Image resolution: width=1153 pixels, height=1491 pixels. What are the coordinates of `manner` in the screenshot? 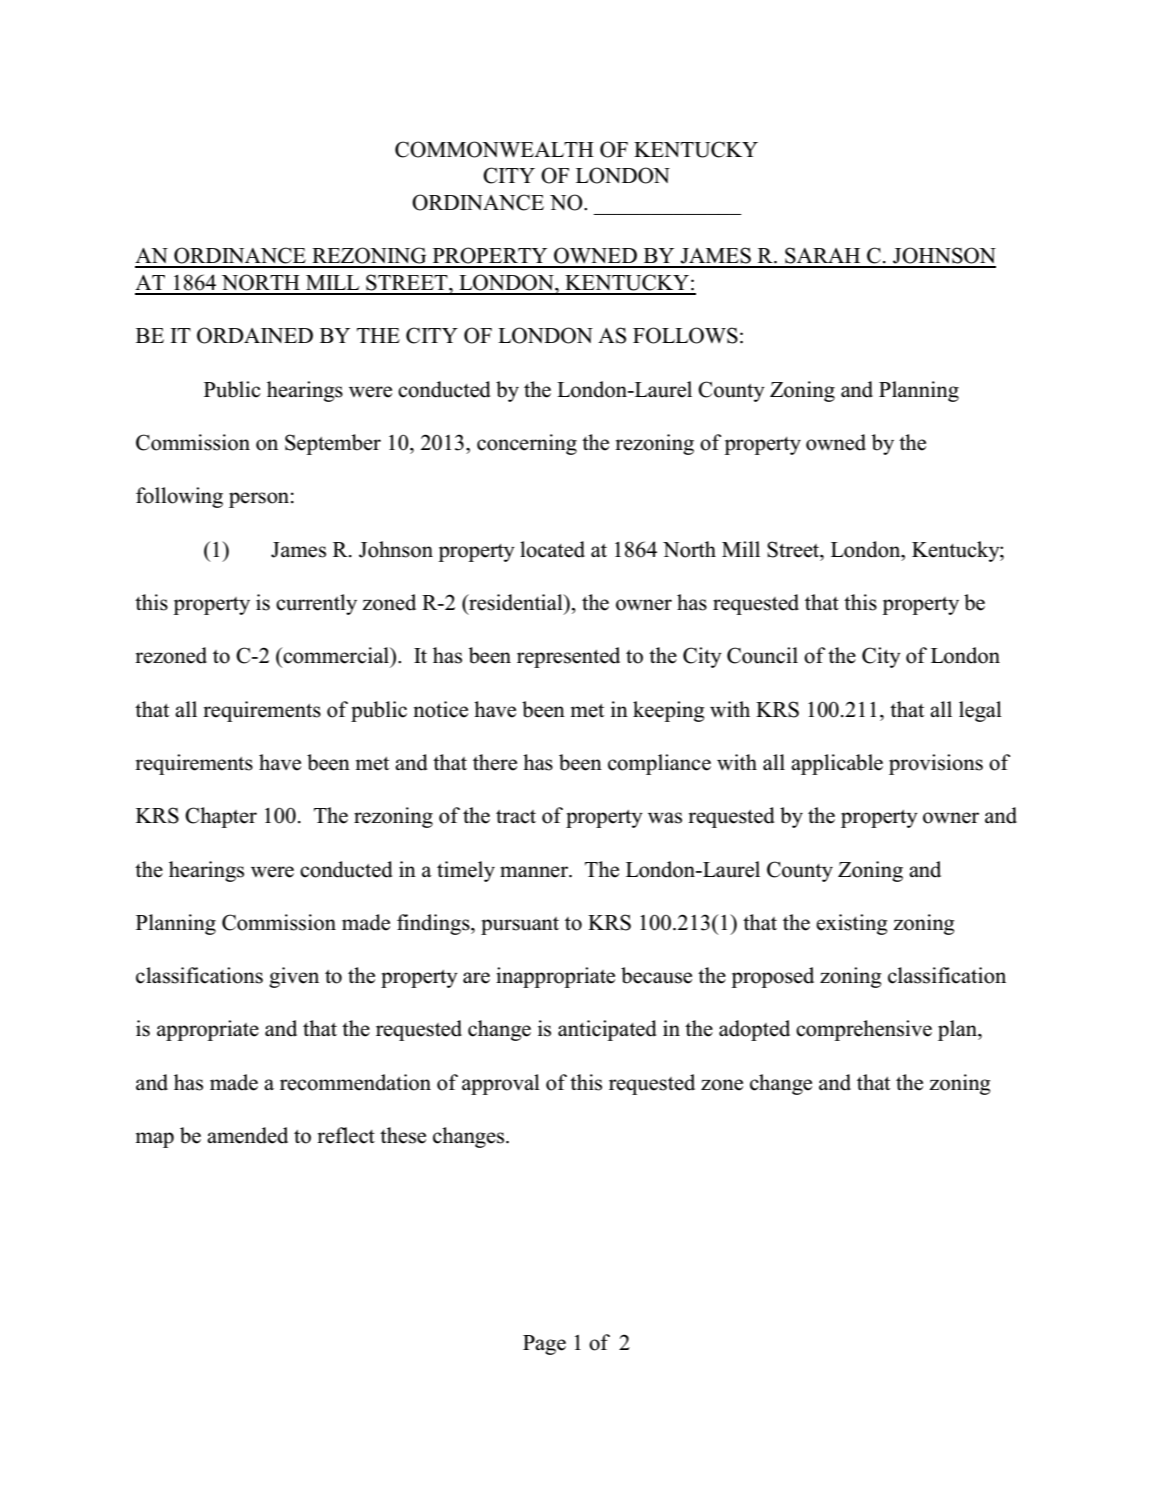 It's located at (535, 872).
